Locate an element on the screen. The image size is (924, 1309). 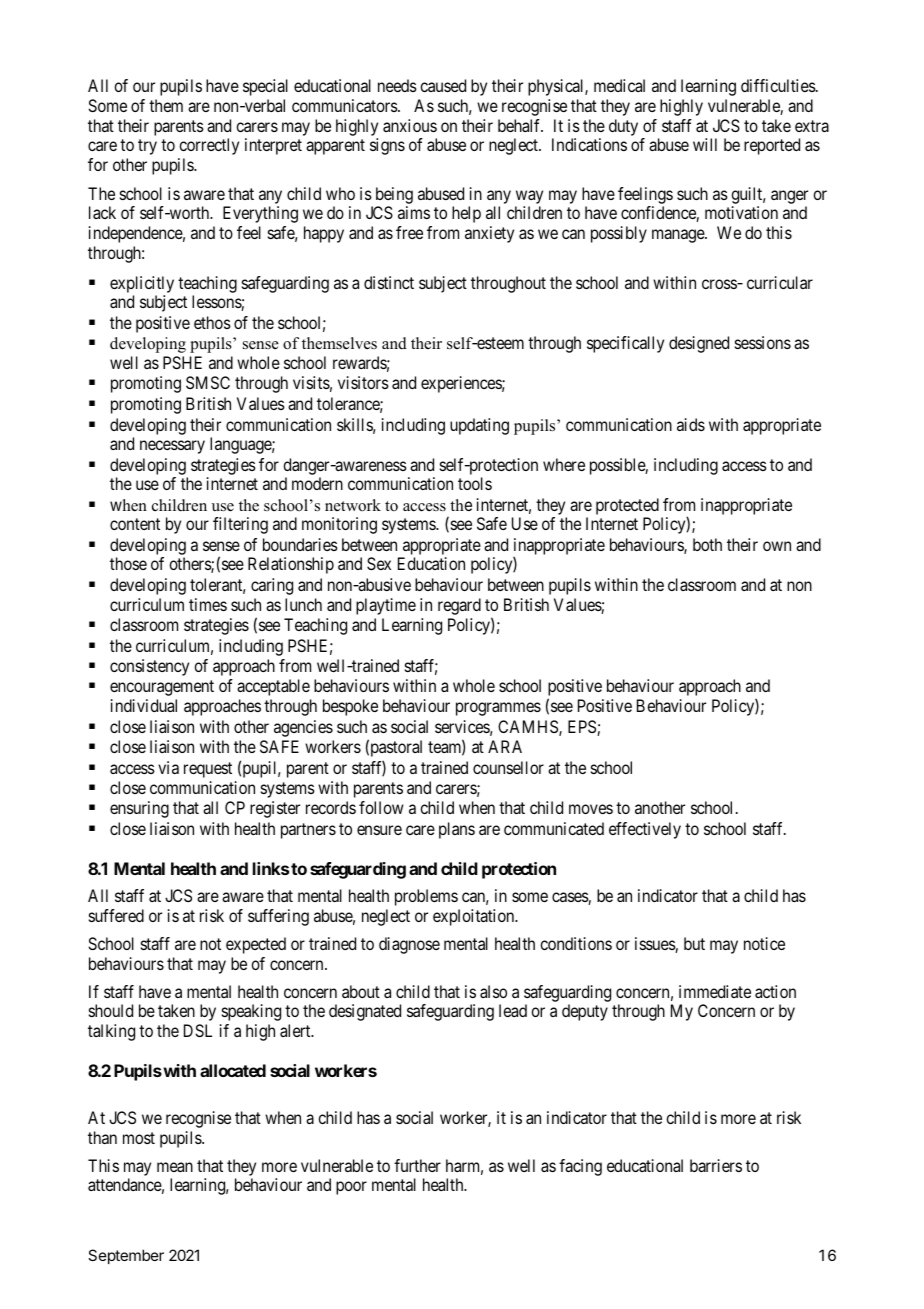
caused is located at coordinates (443, 85).
